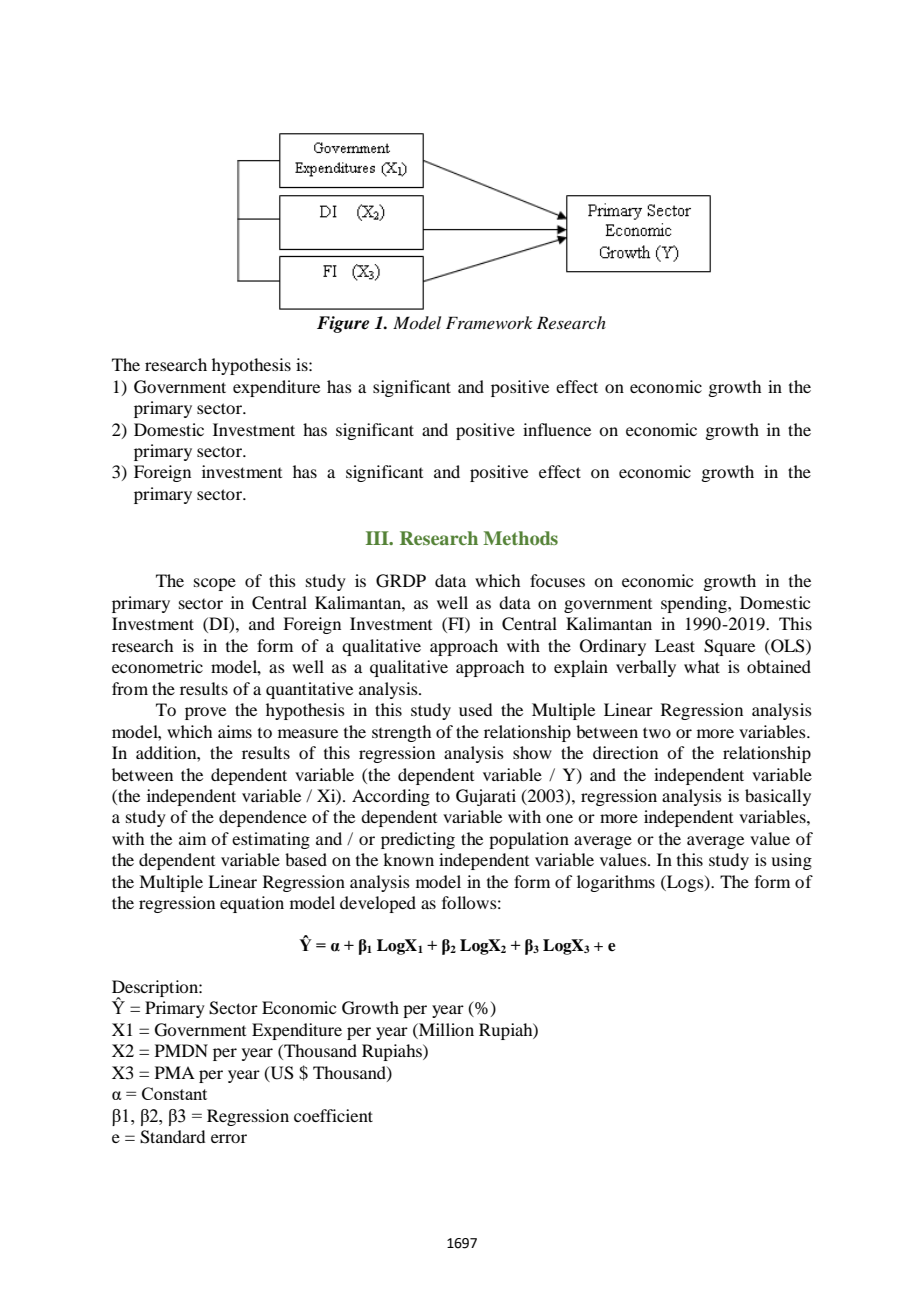 This screenshot has width=924, height=1308. Describe the element at coordinates (343, 324) in the screenshot. I see `Figure` at that location.
